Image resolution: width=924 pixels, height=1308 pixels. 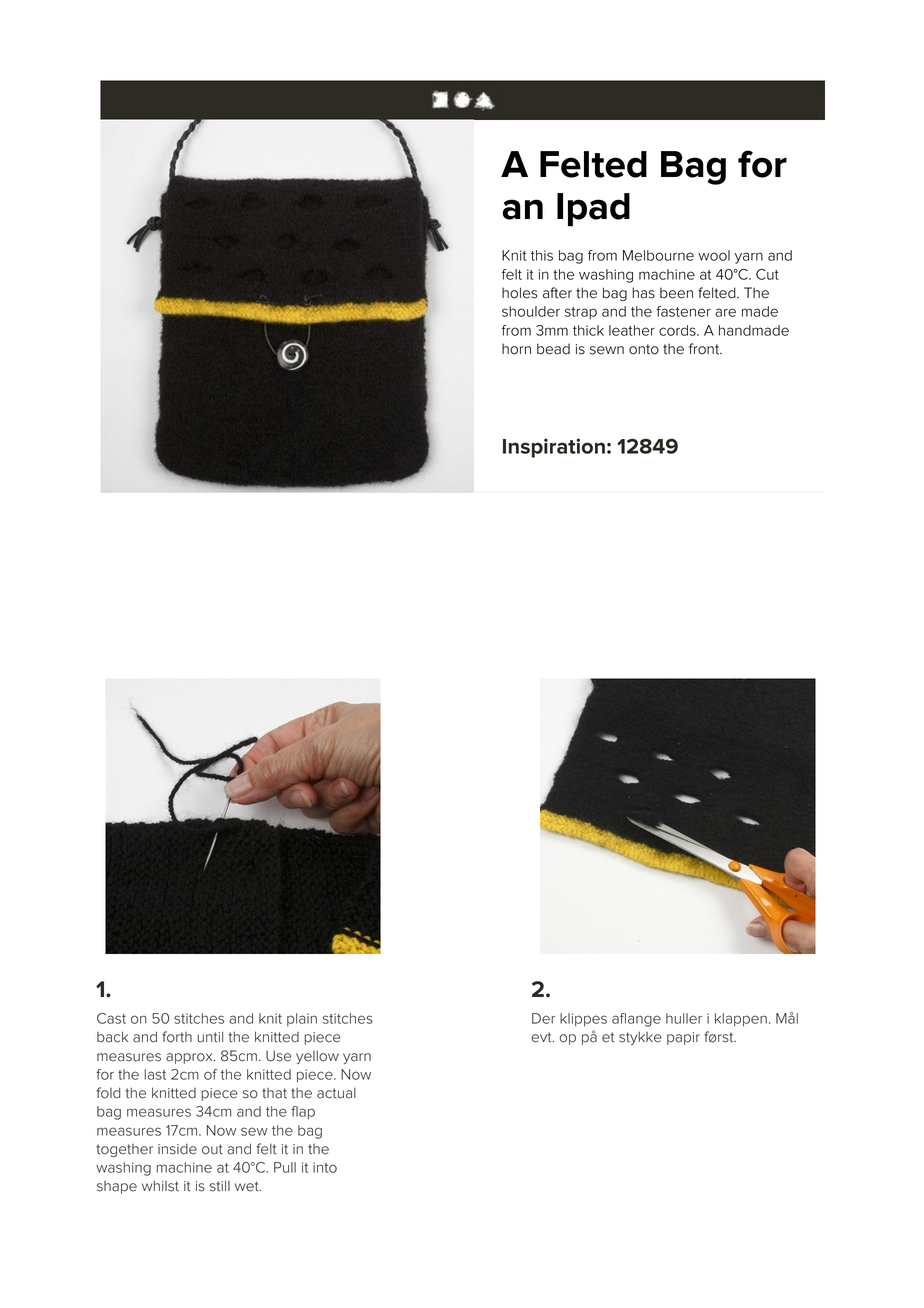 What do you see at coordinates (520, 293) in the image?
I see `holes` at bounding box center [520, 293].
